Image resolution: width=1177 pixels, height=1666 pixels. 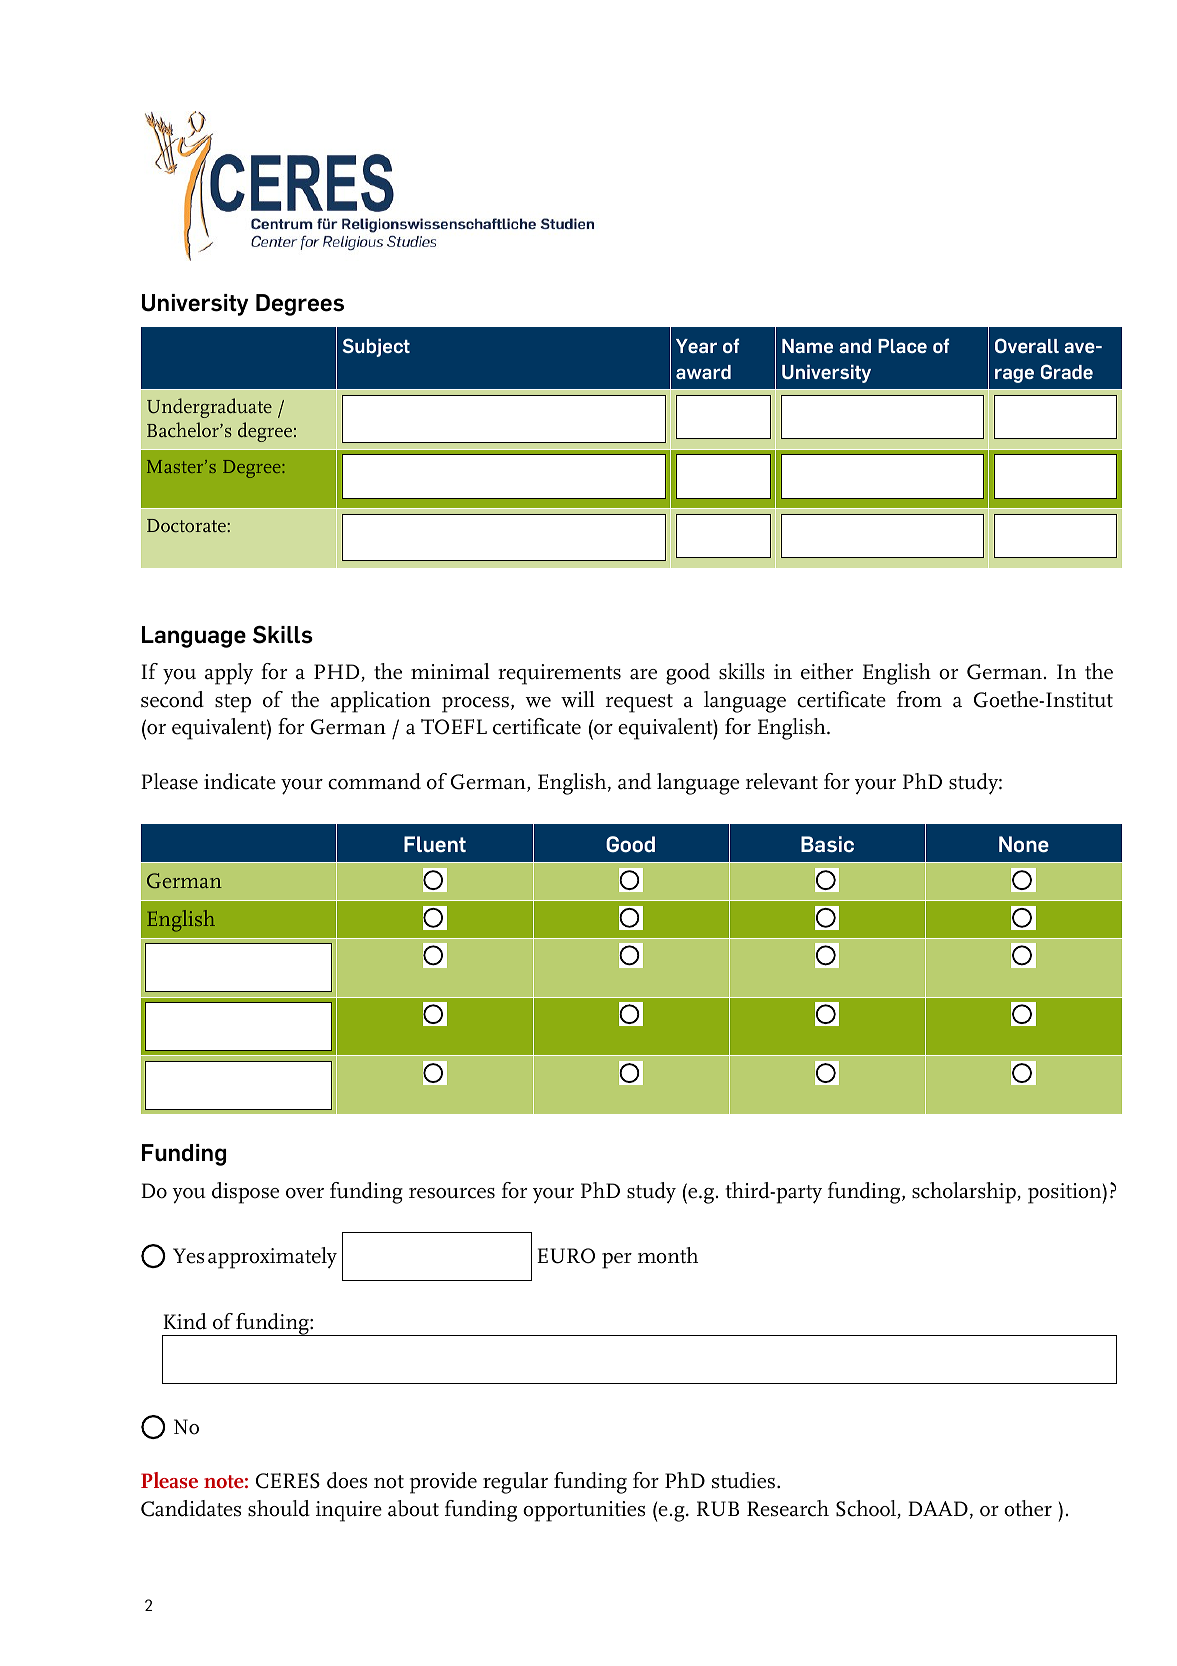 I want to click on CERES, so click(x=288, y=1481).
